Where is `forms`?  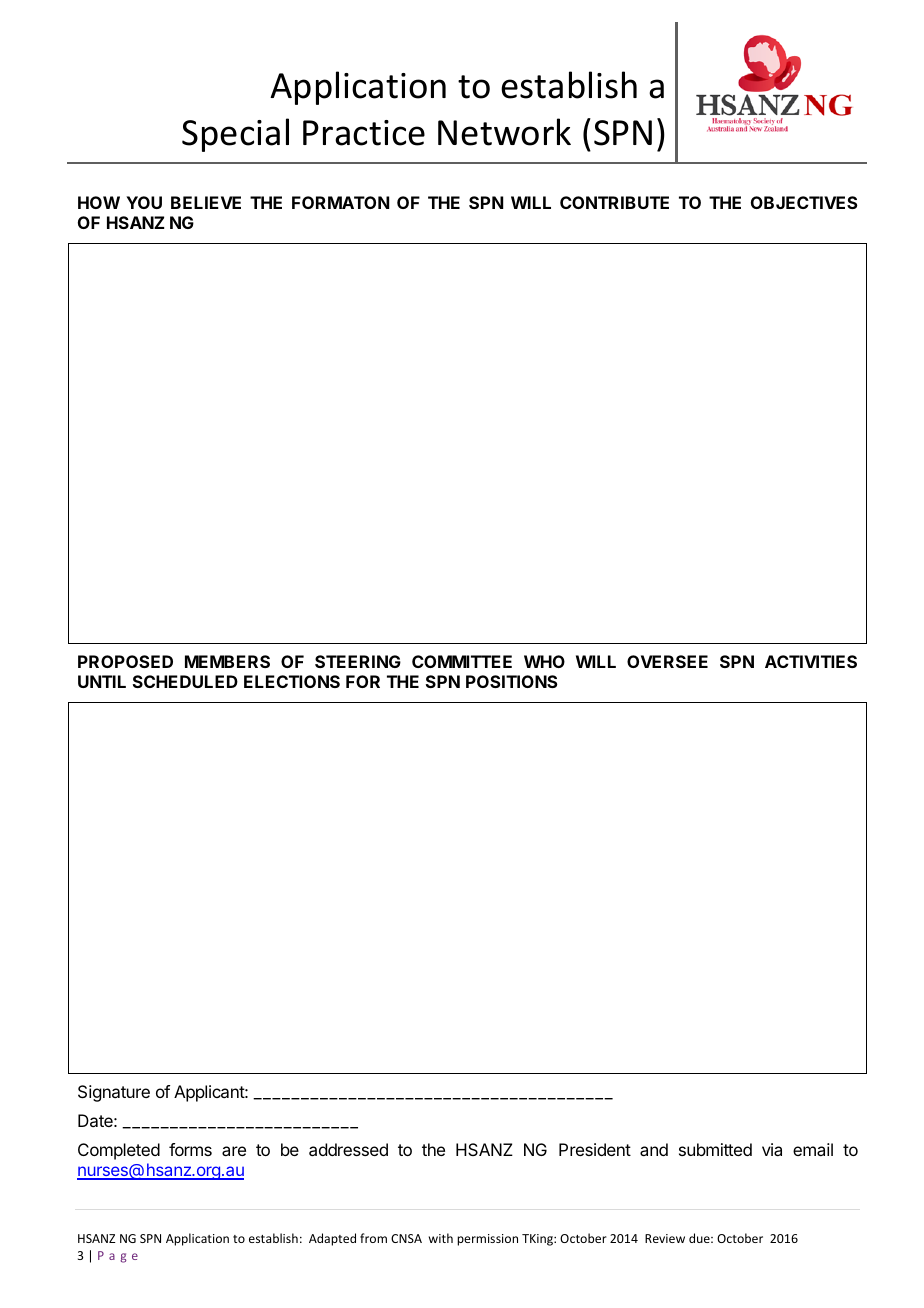
forms is located at coordinates (190, 1149).
